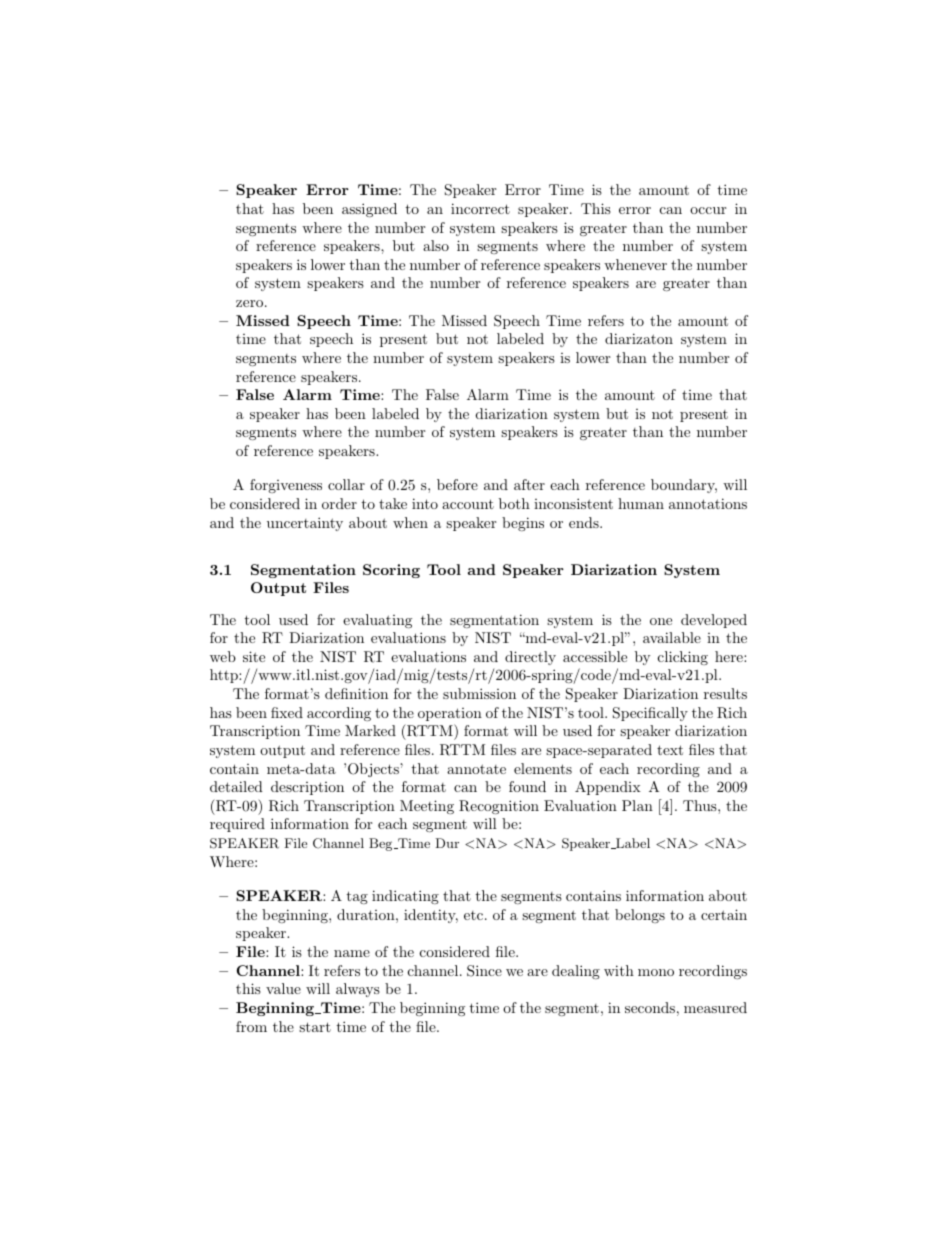 The image size is (952, 1233). What do you see at coordinates (254, 656) in the screenshot?
I see `site` at bounding box center [254, 656].
